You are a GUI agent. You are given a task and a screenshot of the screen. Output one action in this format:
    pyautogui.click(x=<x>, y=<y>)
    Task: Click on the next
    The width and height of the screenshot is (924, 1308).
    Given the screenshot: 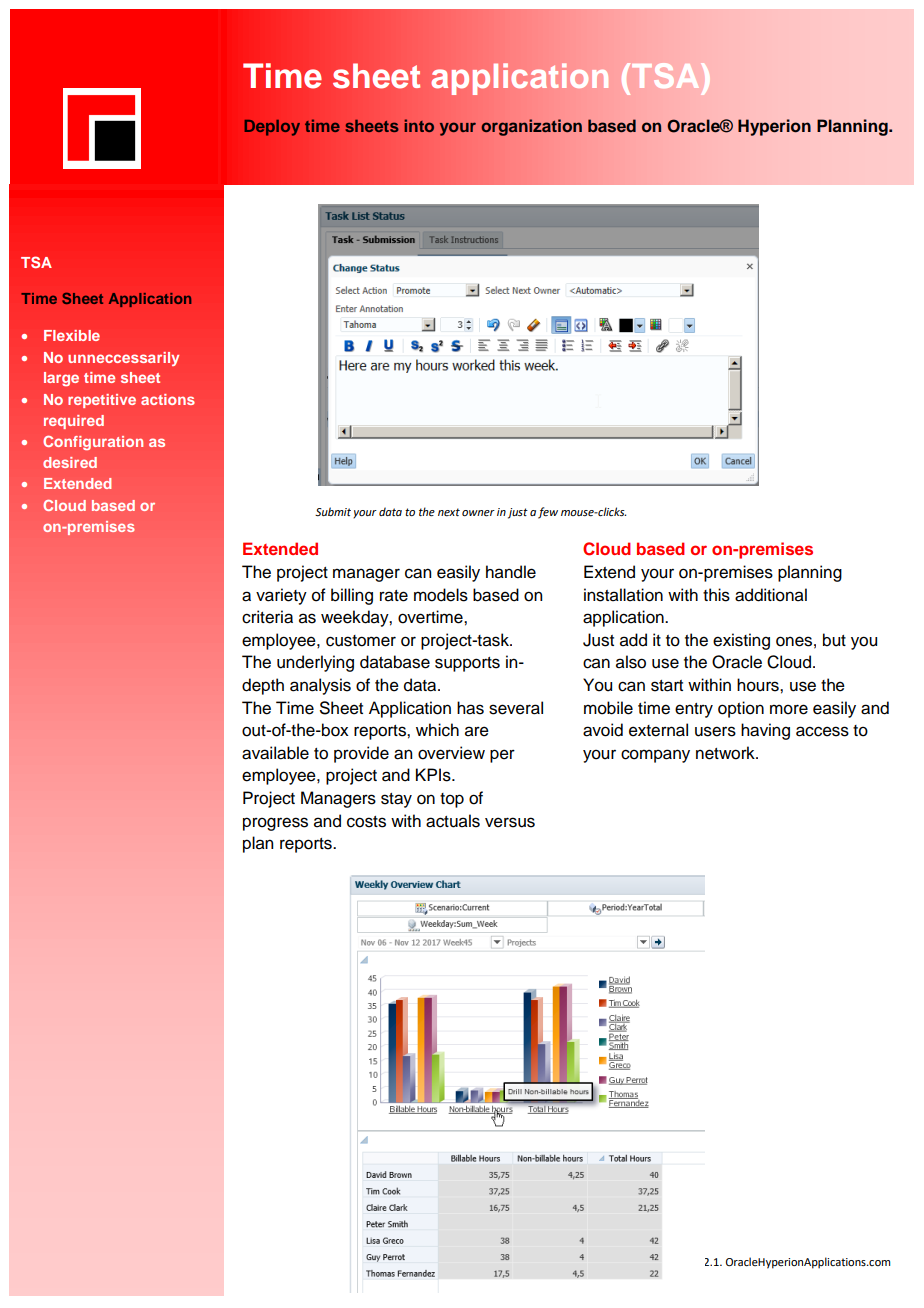 What is the action you would take?
    pyautogui.click(x=449, y=512)
